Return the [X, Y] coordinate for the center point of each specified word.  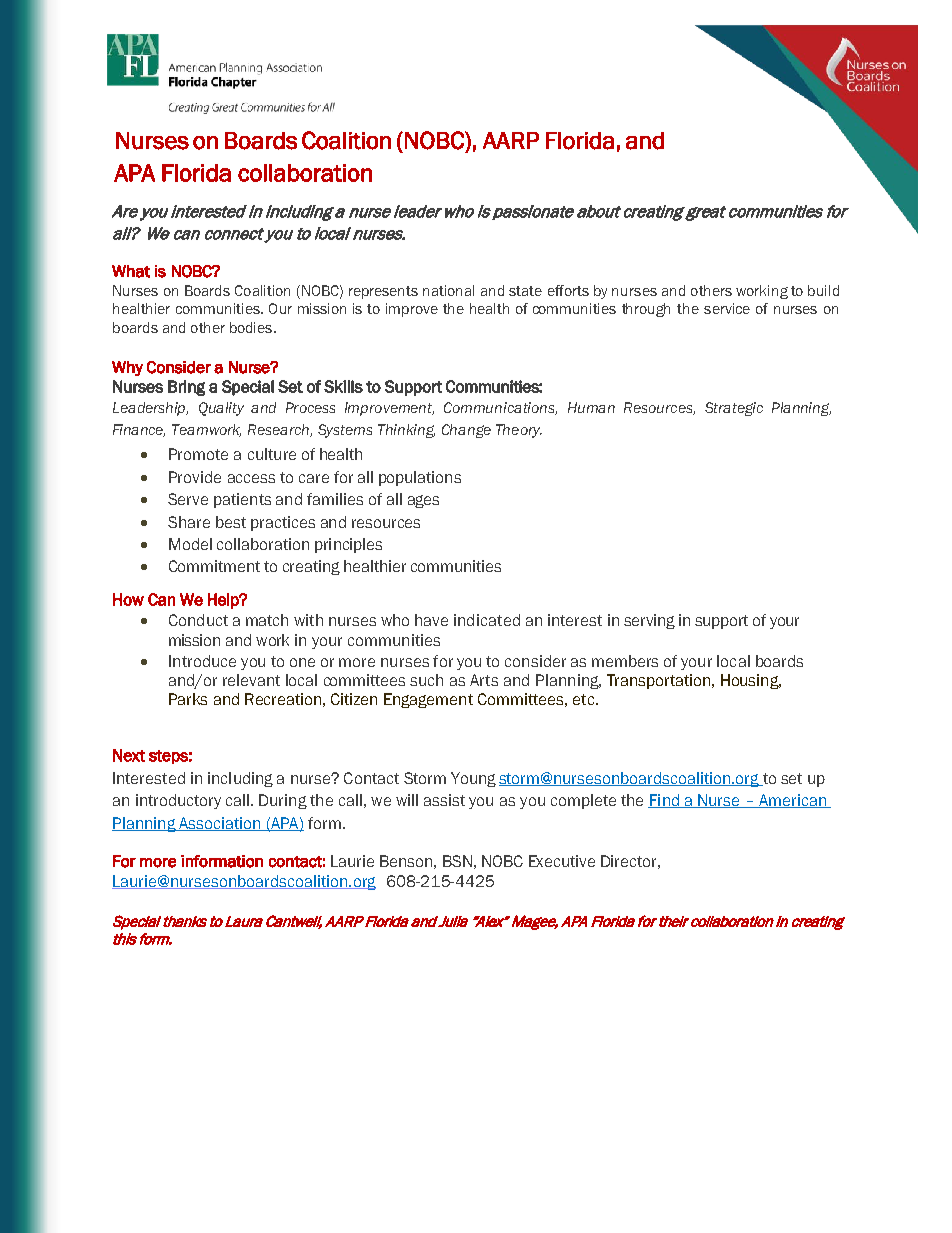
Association [220, 824]
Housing [751, 681]
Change [466, 431]
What [131, 271]
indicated [487, 620]
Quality [221, 409]
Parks [188, 699]
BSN [457, 861]
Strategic [734, 409]
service [727, 308]
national [448, 290]
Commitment [214, 566]
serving [649, 621]
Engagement [428, 700]
